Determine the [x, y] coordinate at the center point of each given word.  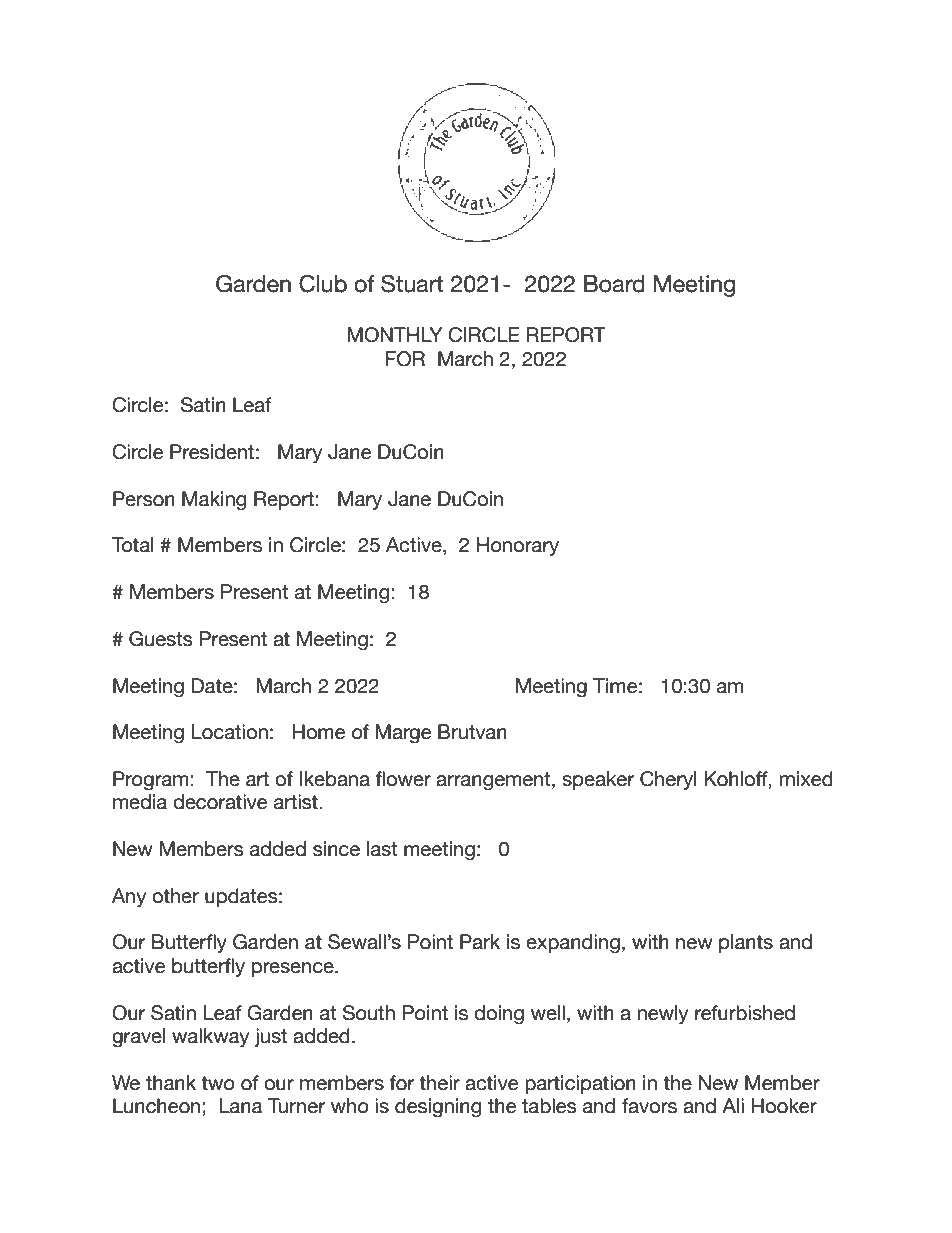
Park [480, 942]
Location [229, 732]
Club [323, 284]
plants [746, 943]
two [218, 1083]
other [175, 896]
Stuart [412, 284]
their [439, 1083]
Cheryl [668, 780]
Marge [403, 733]
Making [214, 500]
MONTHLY [395, 335]
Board [614, 284]
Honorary [518, 546]
